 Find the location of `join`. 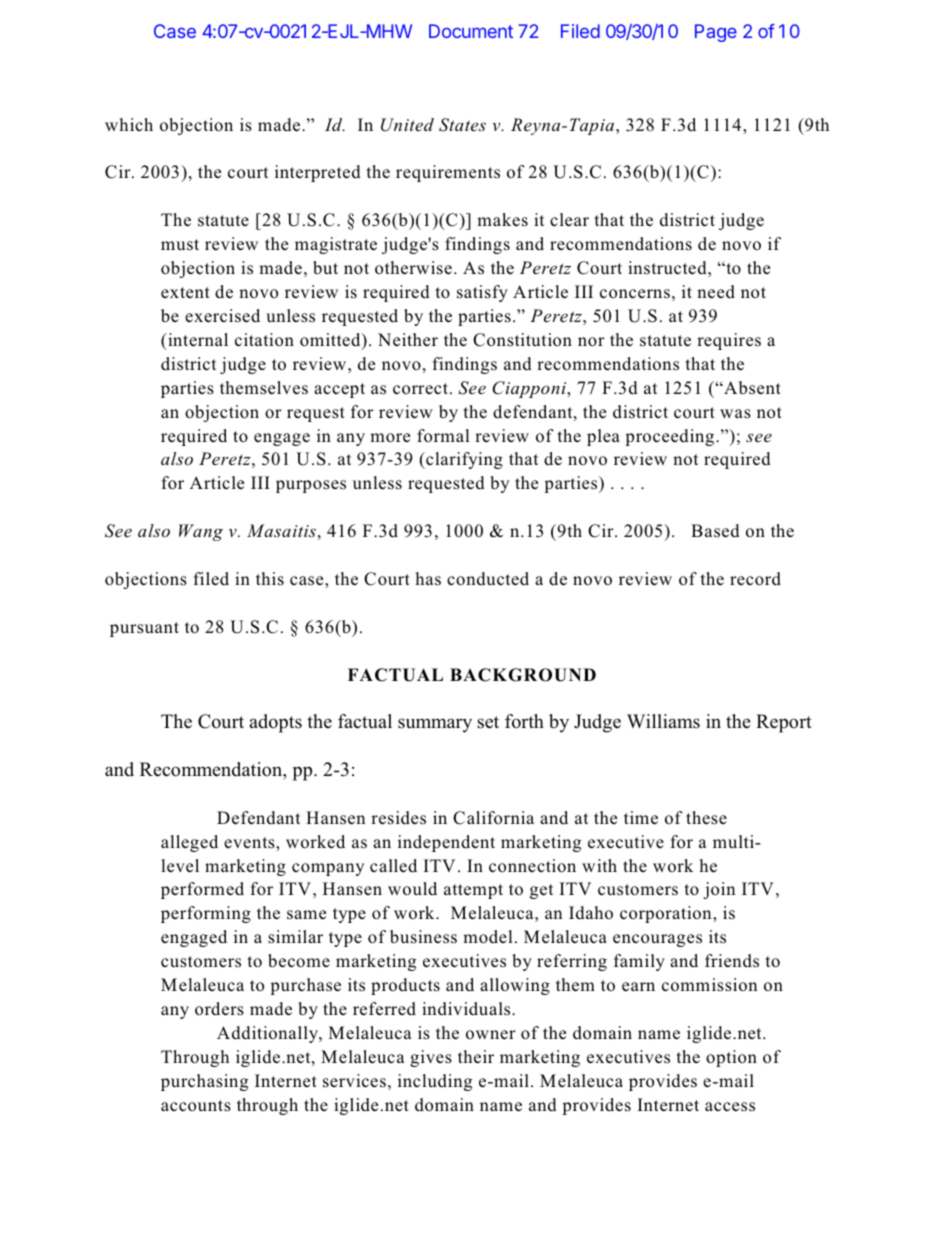

join is located at coordinates (719, 890).
